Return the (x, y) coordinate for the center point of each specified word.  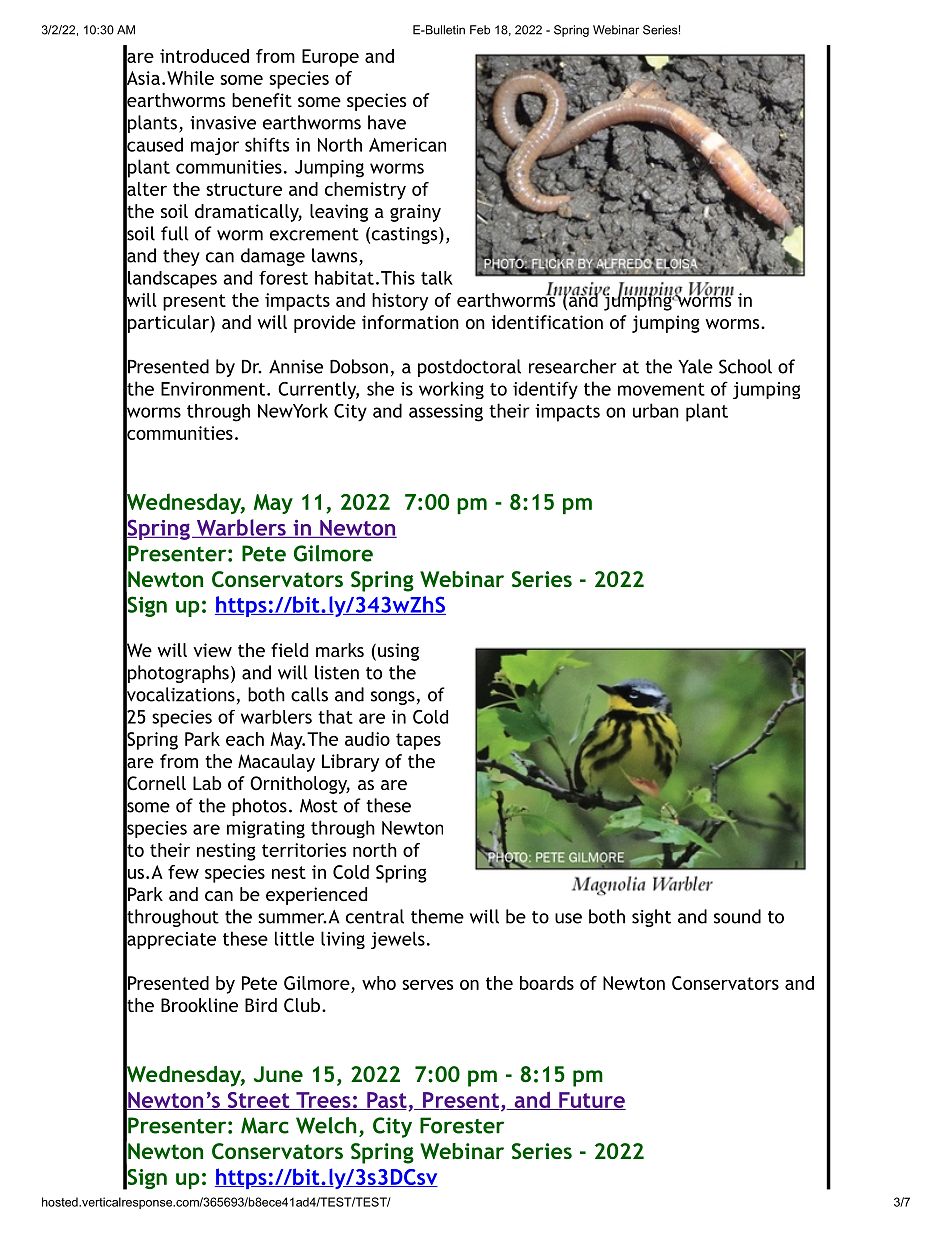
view (213, 650)
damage (273, 257)
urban (656, 410)
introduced (204, 56)
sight (651, 918)
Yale (695, 366)
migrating (266, 829)
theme (437, 916)
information (410, 322)
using (398, 652)
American (407, 145)
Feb (480, 30)
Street (258, 1101)
